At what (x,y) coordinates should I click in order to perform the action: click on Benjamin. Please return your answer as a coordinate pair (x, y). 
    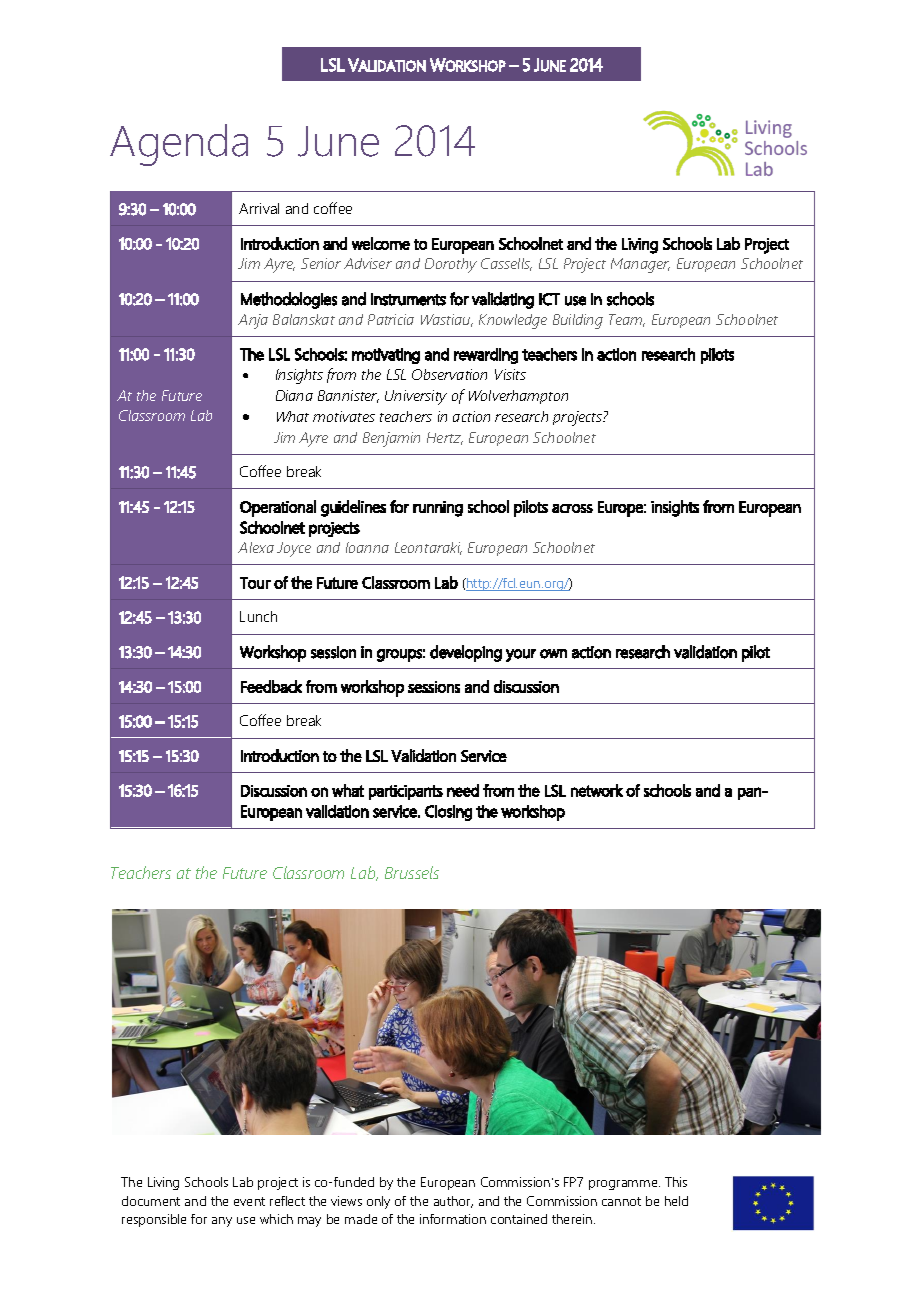
    Looking at the image, I should click on (391, 439).
